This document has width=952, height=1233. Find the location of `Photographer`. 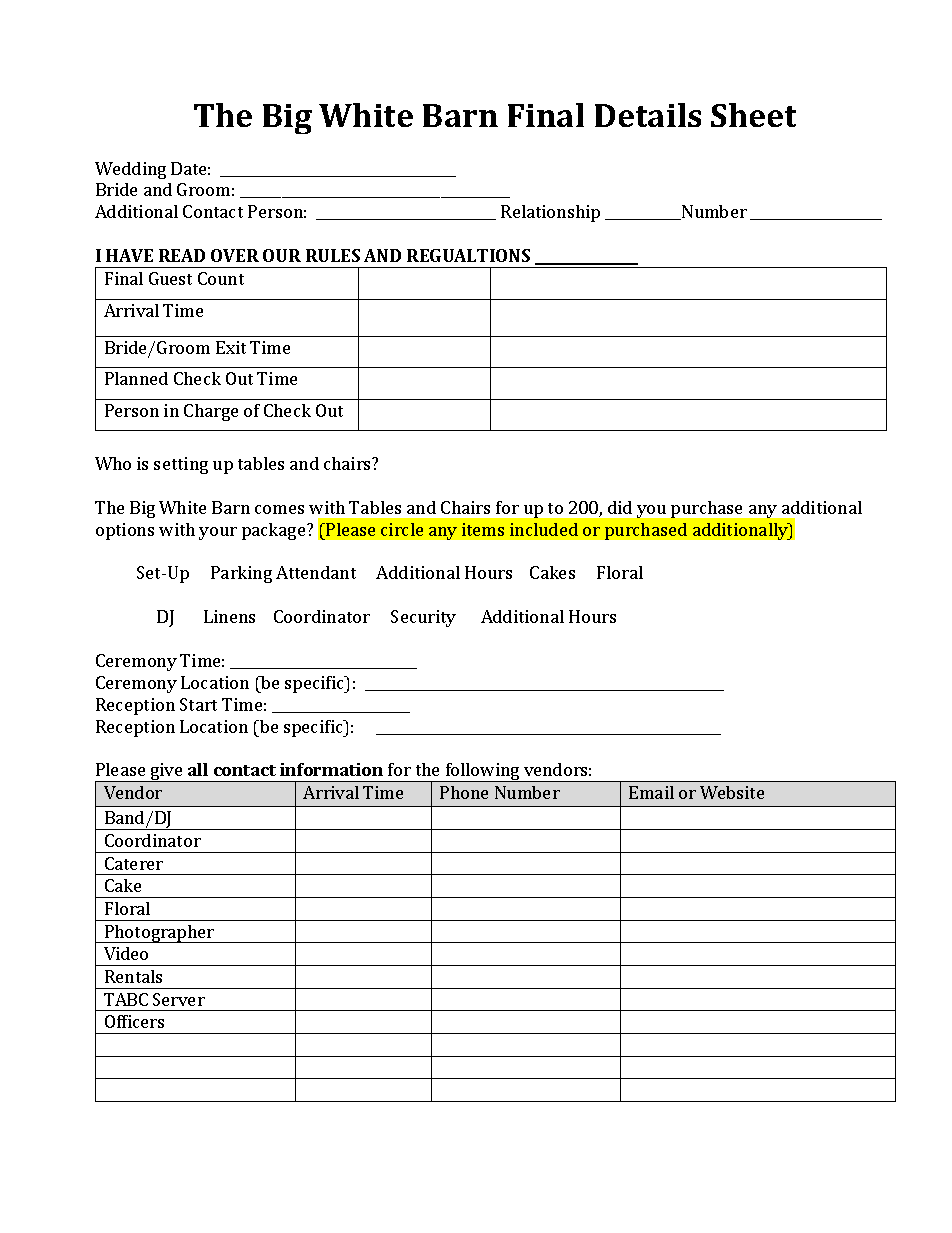

Photographer is located at coordinates (160, 934).
